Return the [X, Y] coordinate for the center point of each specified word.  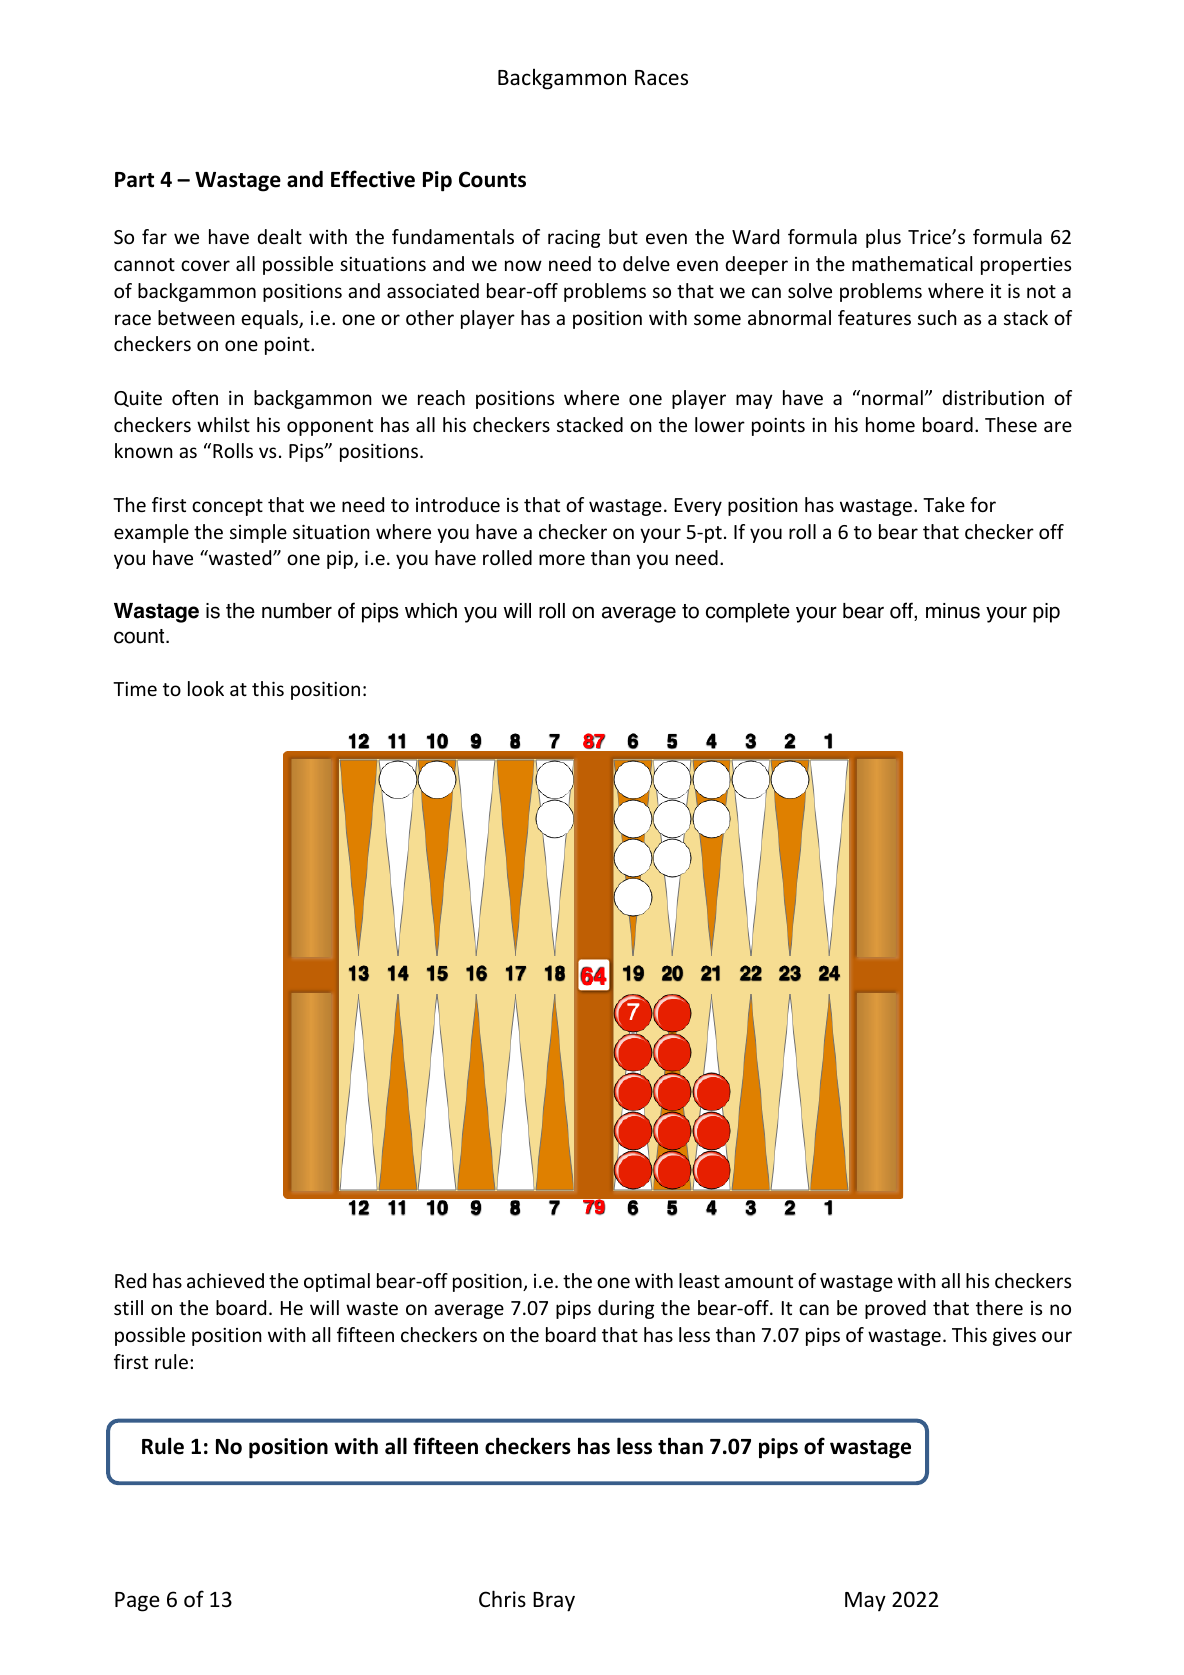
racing [574, 238]
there [999, 1307]
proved [895, 1309]
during [626, 1309]
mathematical [912, 263]
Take [944, 504]
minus [953, 611]
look [206, 688]
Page [137, 1602]
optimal [337, 1282]
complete [748, 613]
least [699, 1280]
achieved [225, 1280]
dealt [279, 236]
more [562, 559]
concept [227, 507]
